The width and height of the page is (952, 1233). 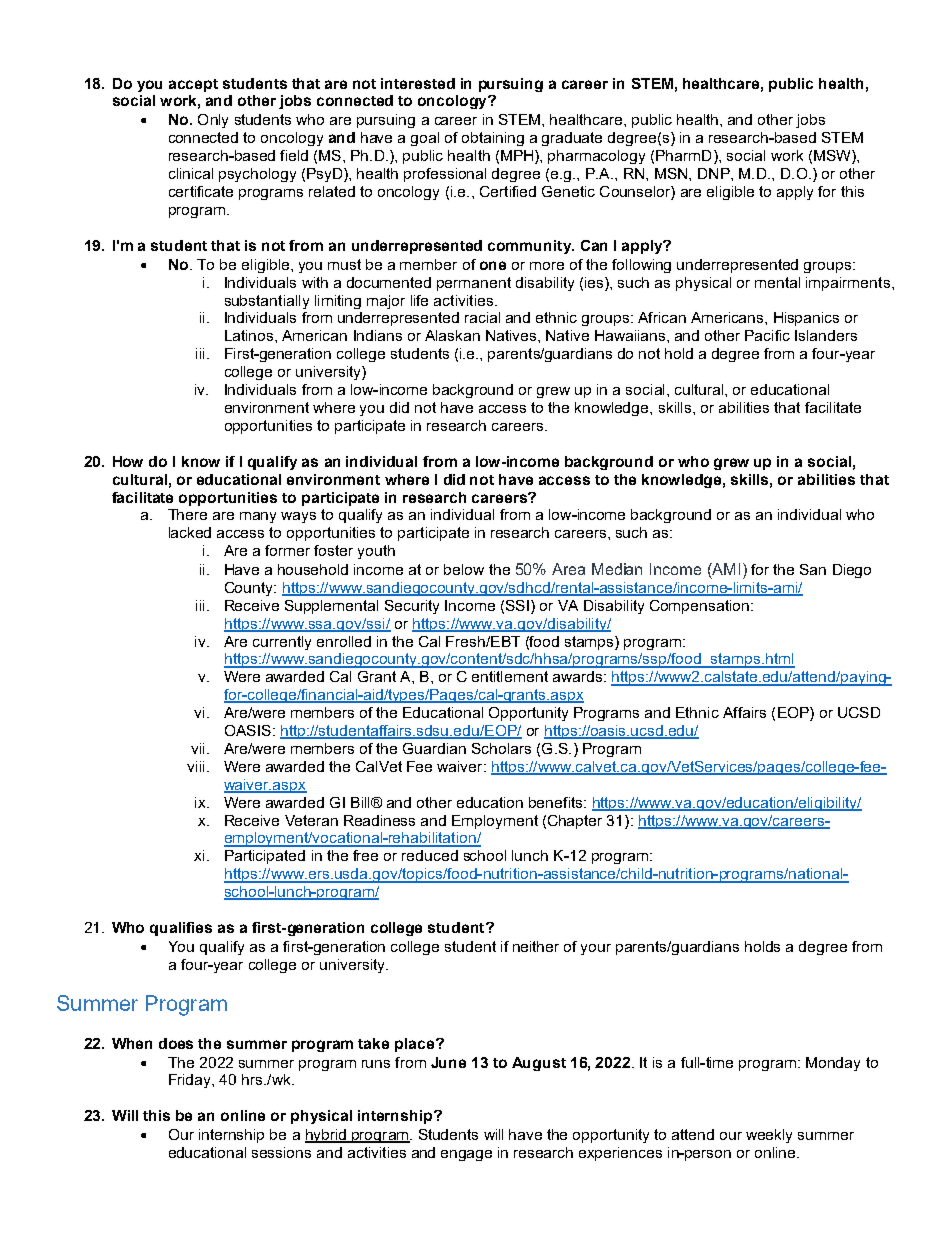 I want to click on How, so click(x=128, y=461).
